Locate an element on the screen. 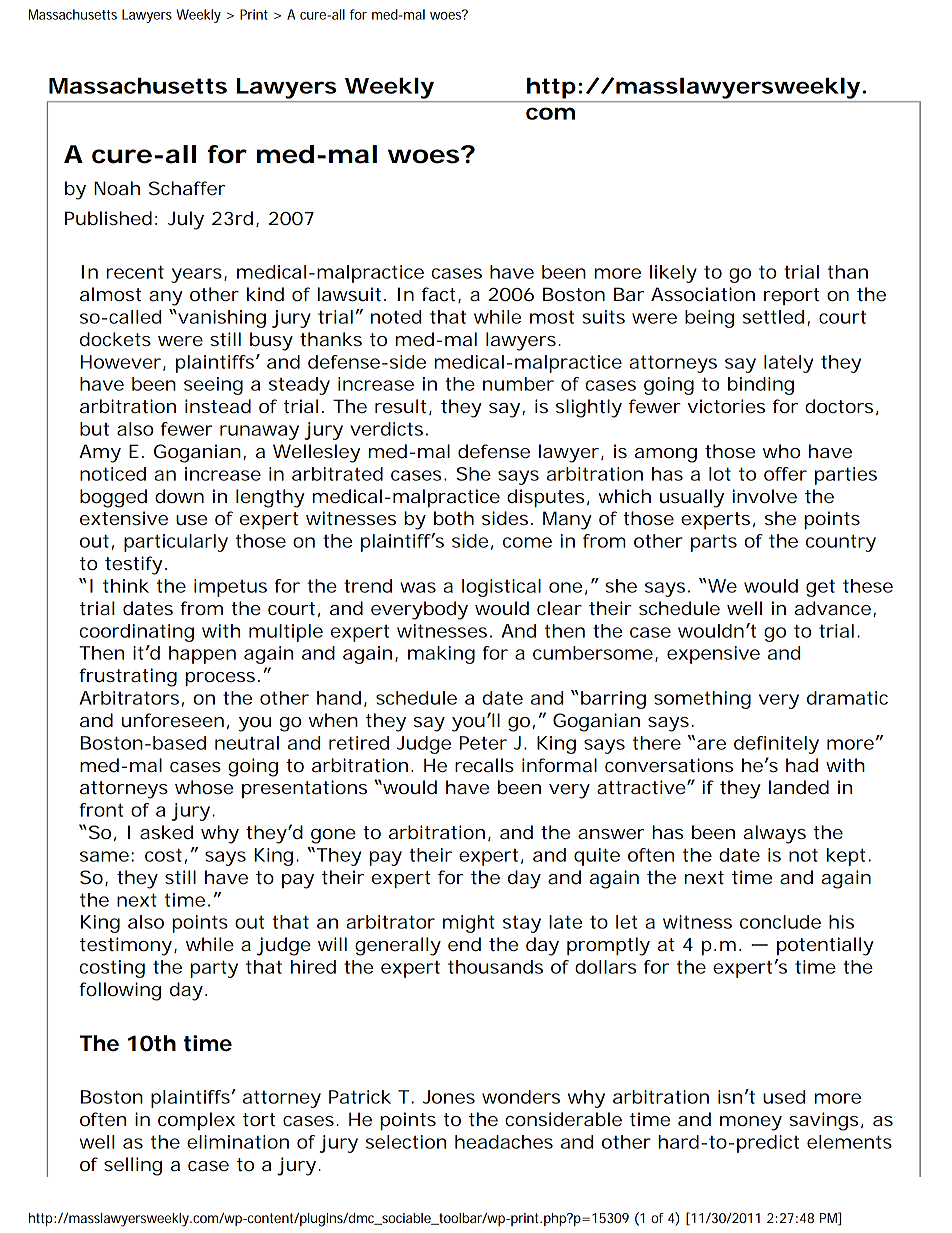 Image resolution: width=952 pixels, height=1233 pixels. money is located at coordinates (751, 1123).
